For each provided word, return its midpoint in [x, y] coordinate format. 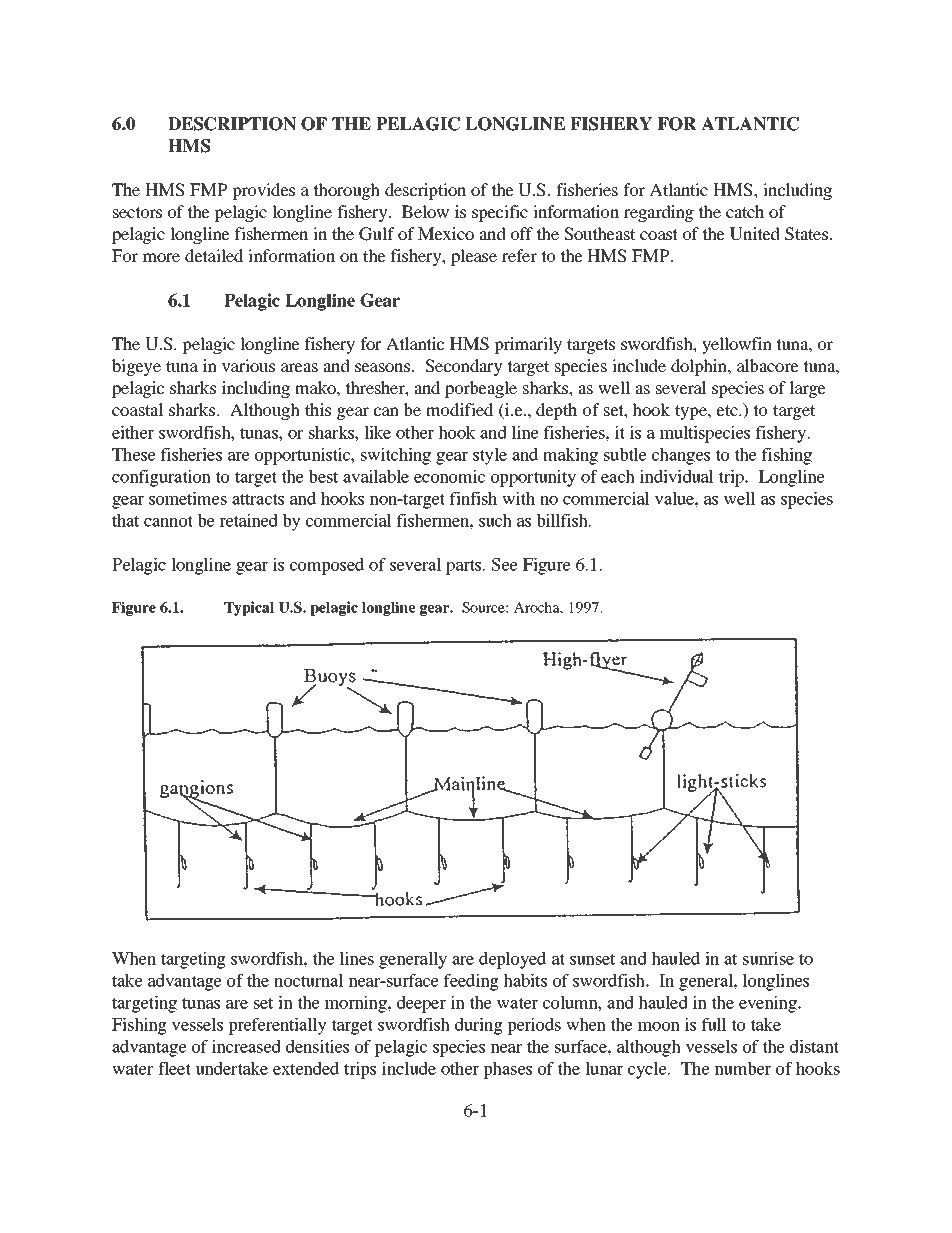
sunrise [768, 958]
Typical [249, 608]
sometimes [188, 498]
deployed [512, 960]
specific [500, 213]
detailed [214, 255]
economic [449, 476]
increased [246, 1046]
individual [677, 476]
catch [745, 211]
